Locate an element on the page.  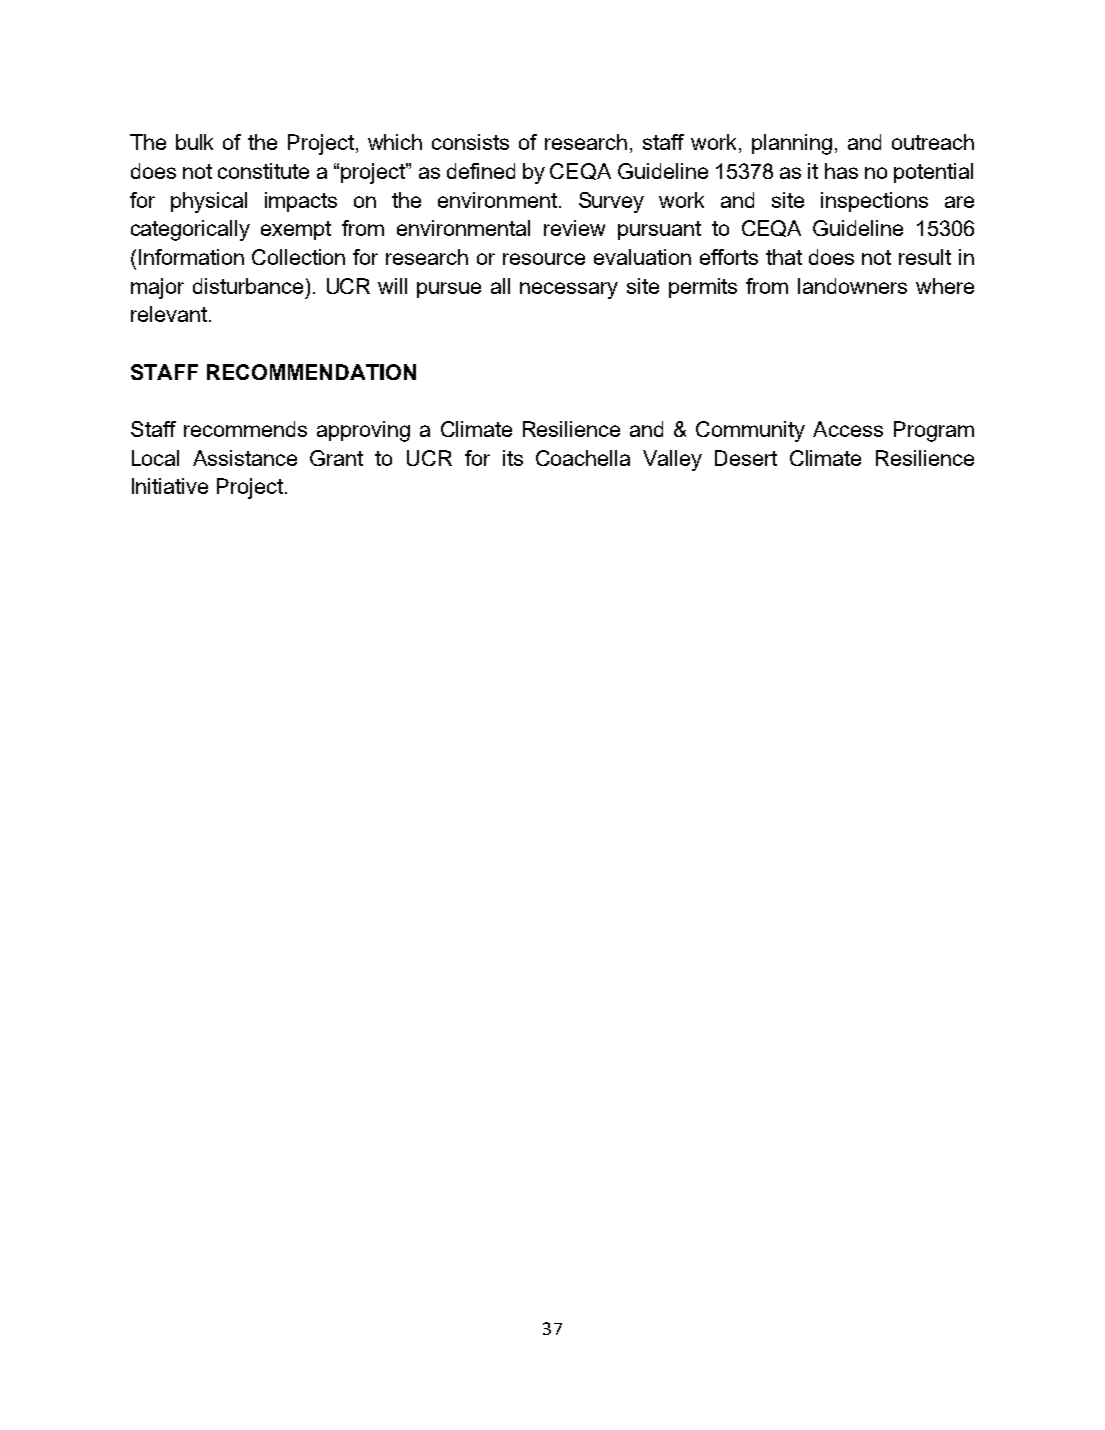
consists is located at coordinates (470, 142).
